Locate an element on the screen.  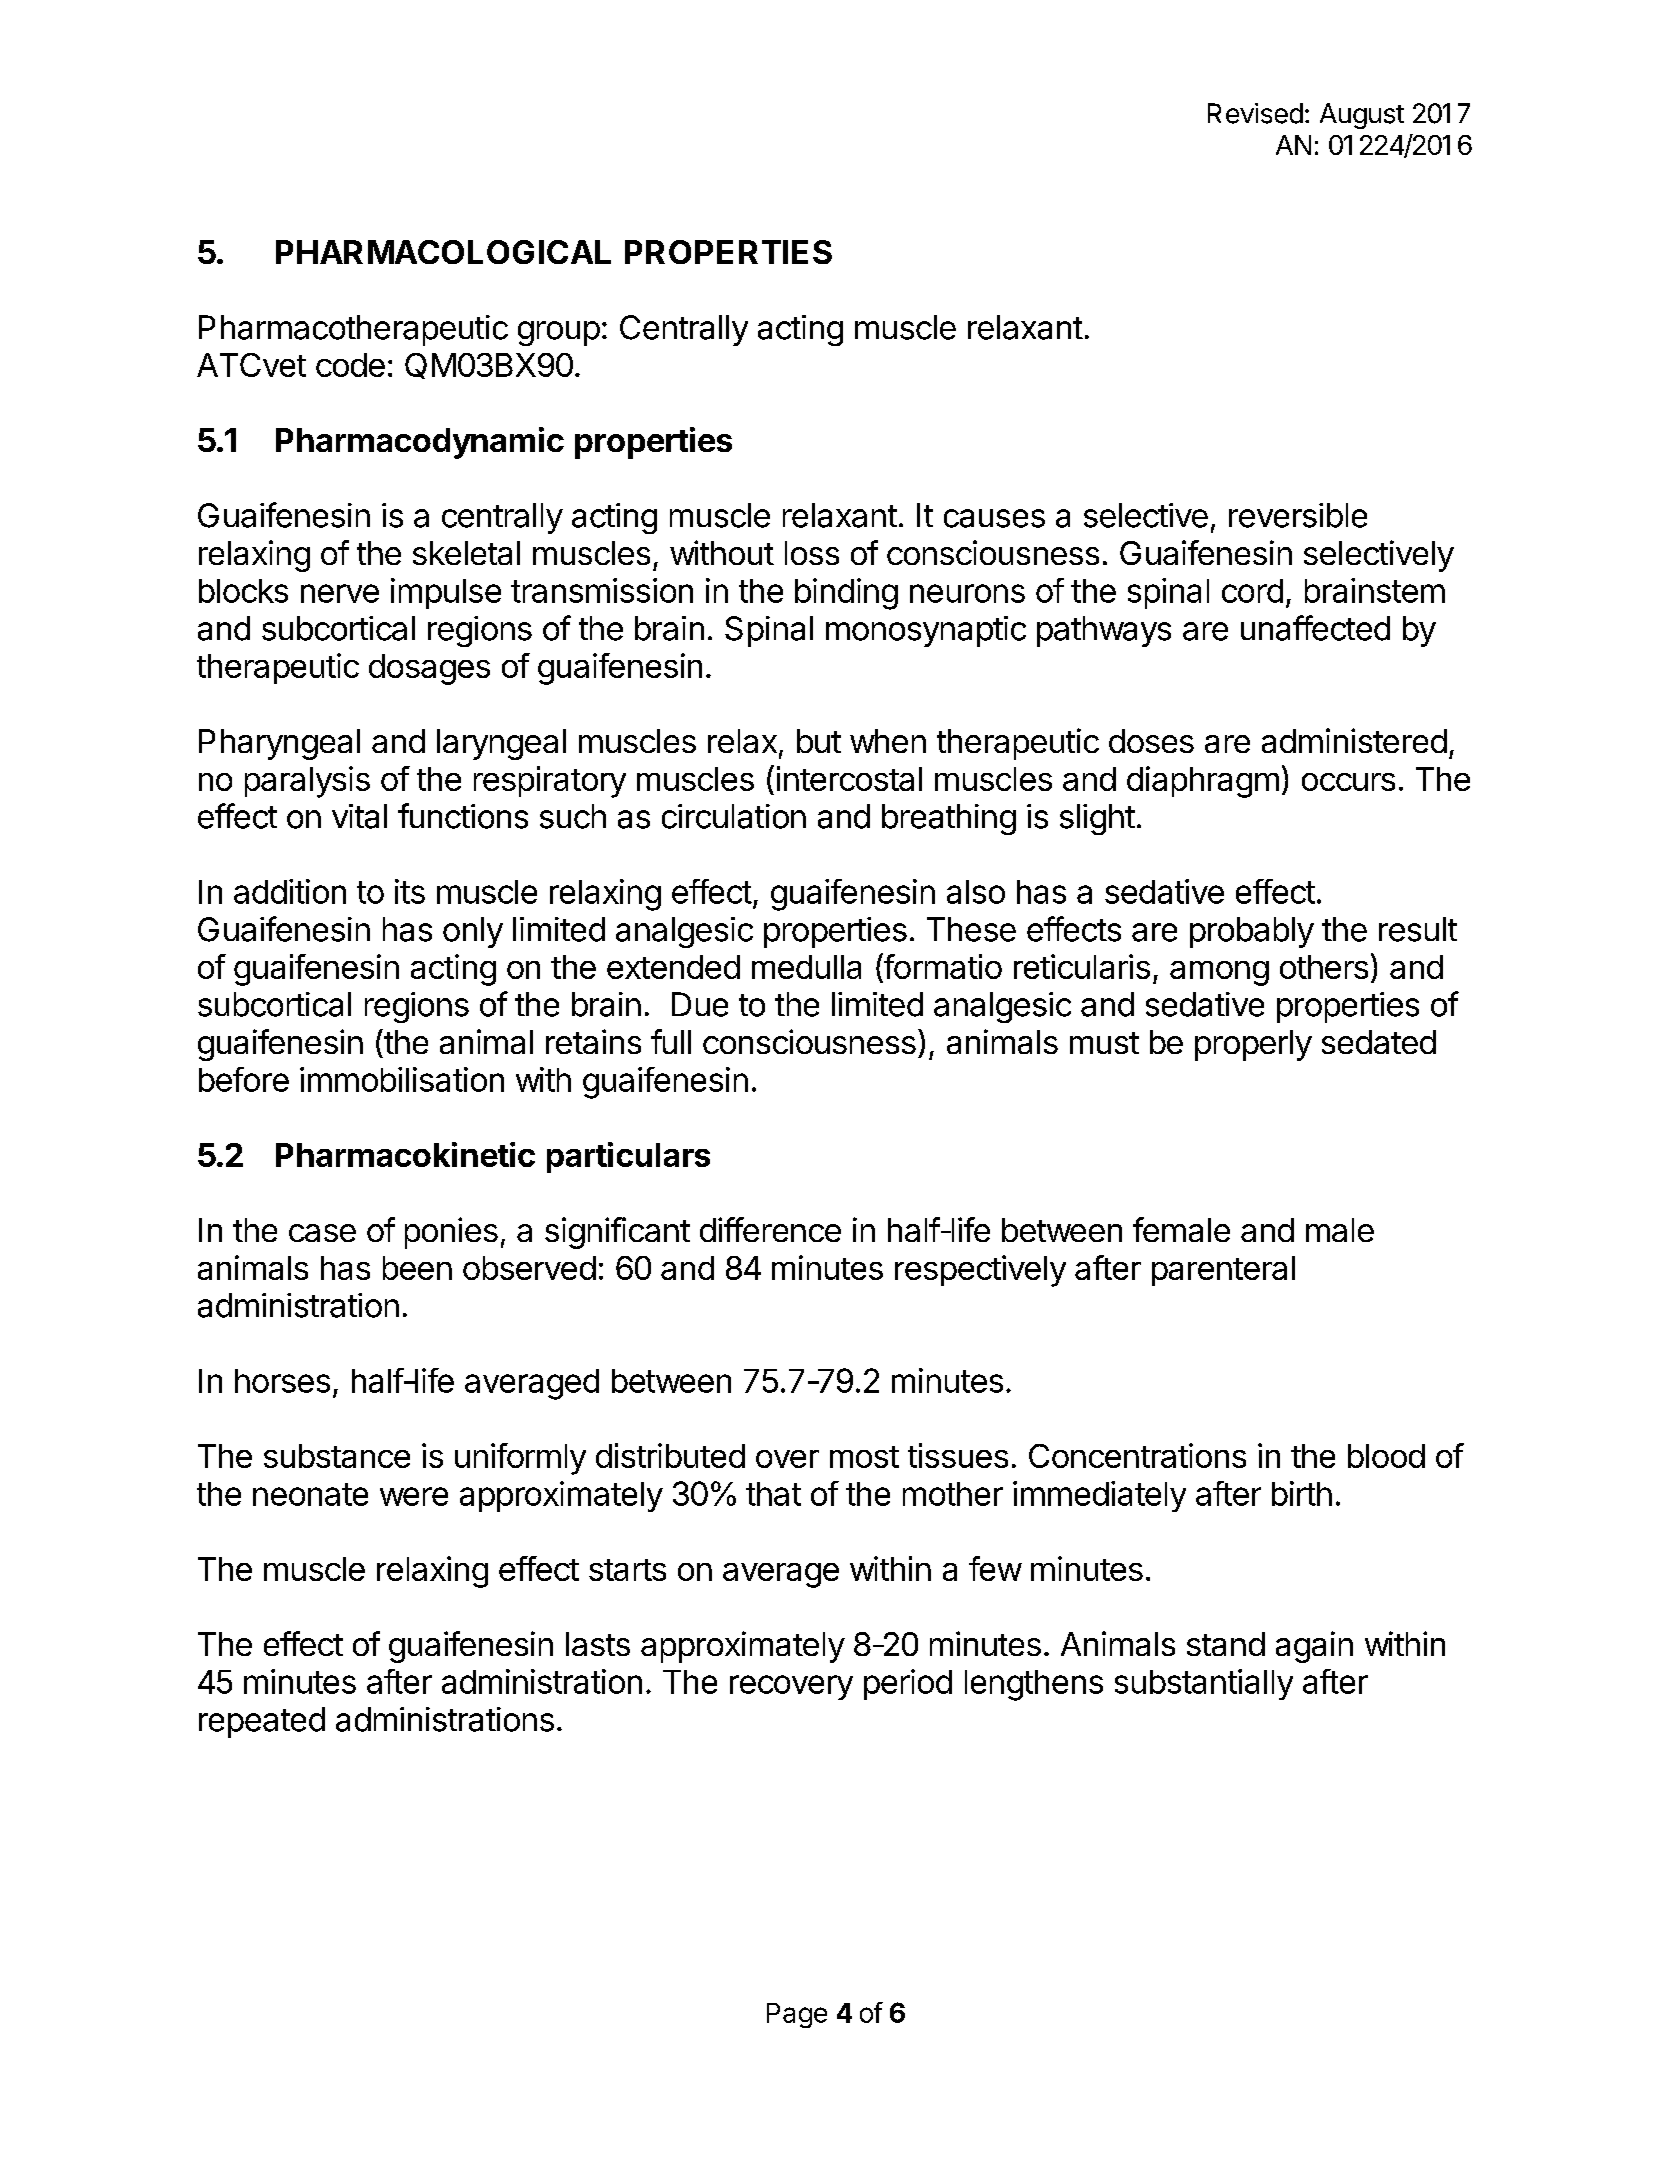
substantially is located at coordinates (1204, 1684).
